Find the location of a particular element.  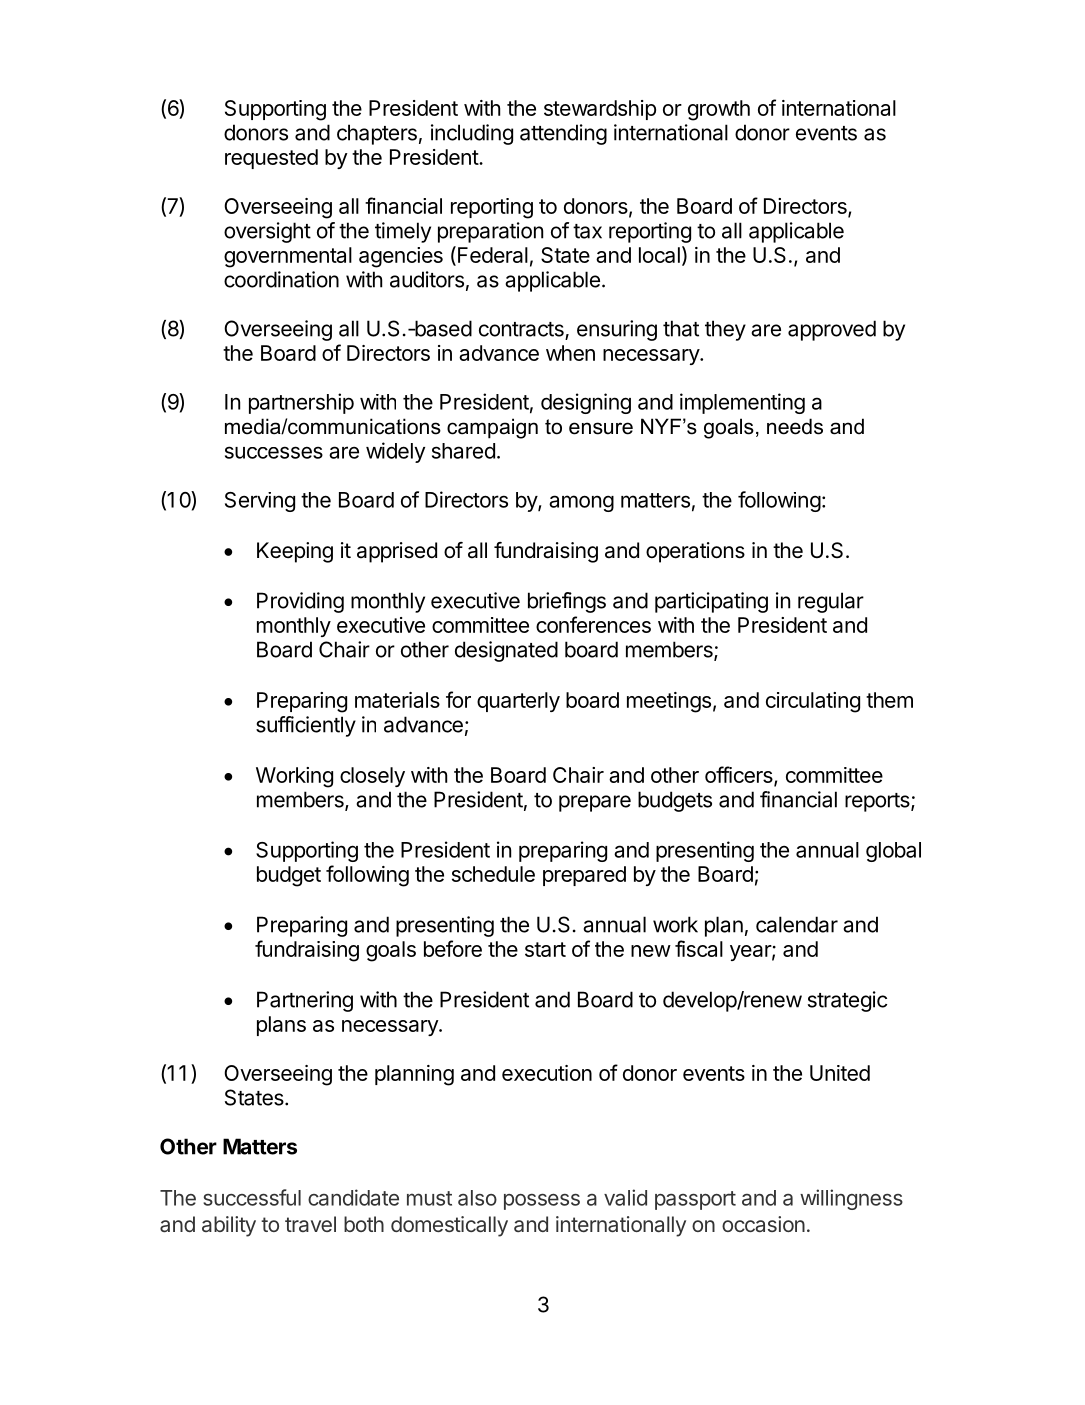

circulating is located at coordinates (813, 702).
